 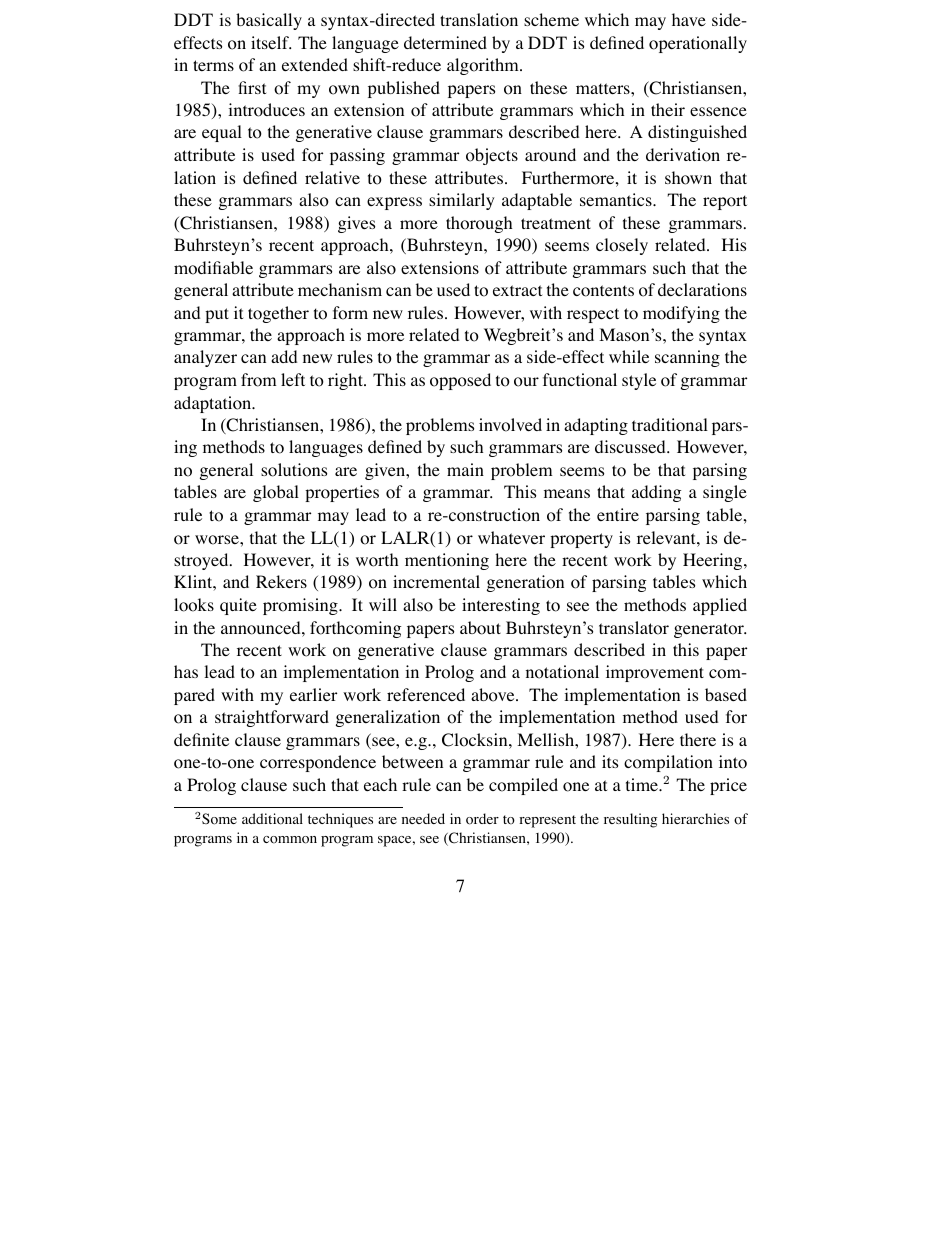 I want to click on adaptation, so click(x=214, y=404).
